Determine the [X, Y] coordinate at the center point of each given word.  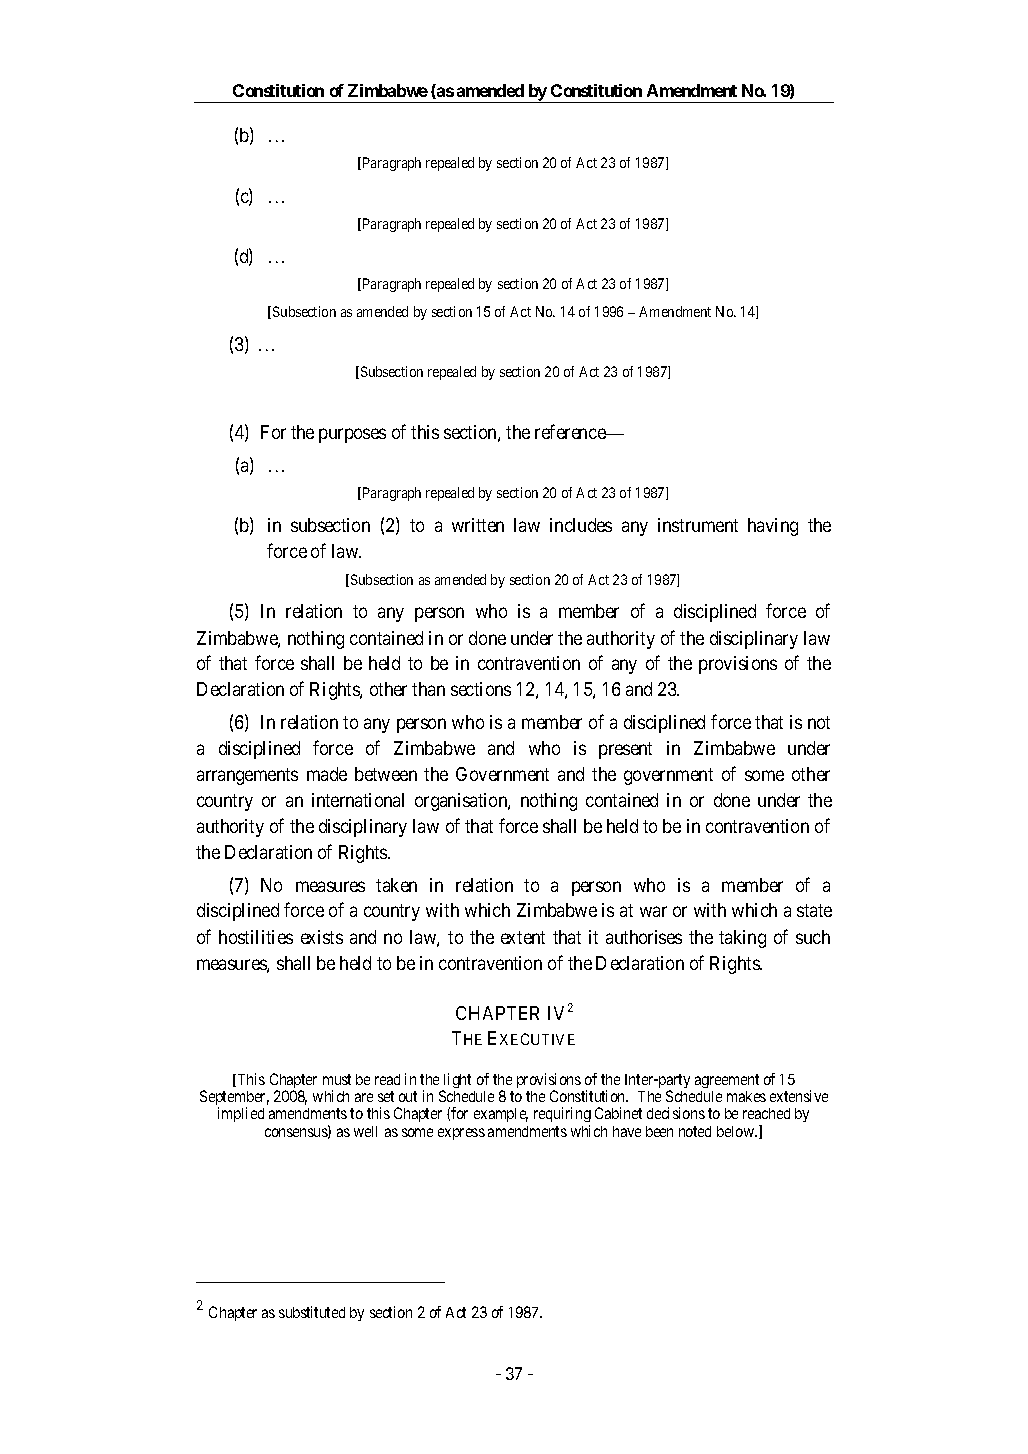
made [327, 774]
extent [523, 937]
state [814, 910]
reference [571, 431]
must [337, 1079]
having [773, 527]
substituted [312, 1312]
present [625, 750]
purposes [352, 436]
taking [742, 939]
